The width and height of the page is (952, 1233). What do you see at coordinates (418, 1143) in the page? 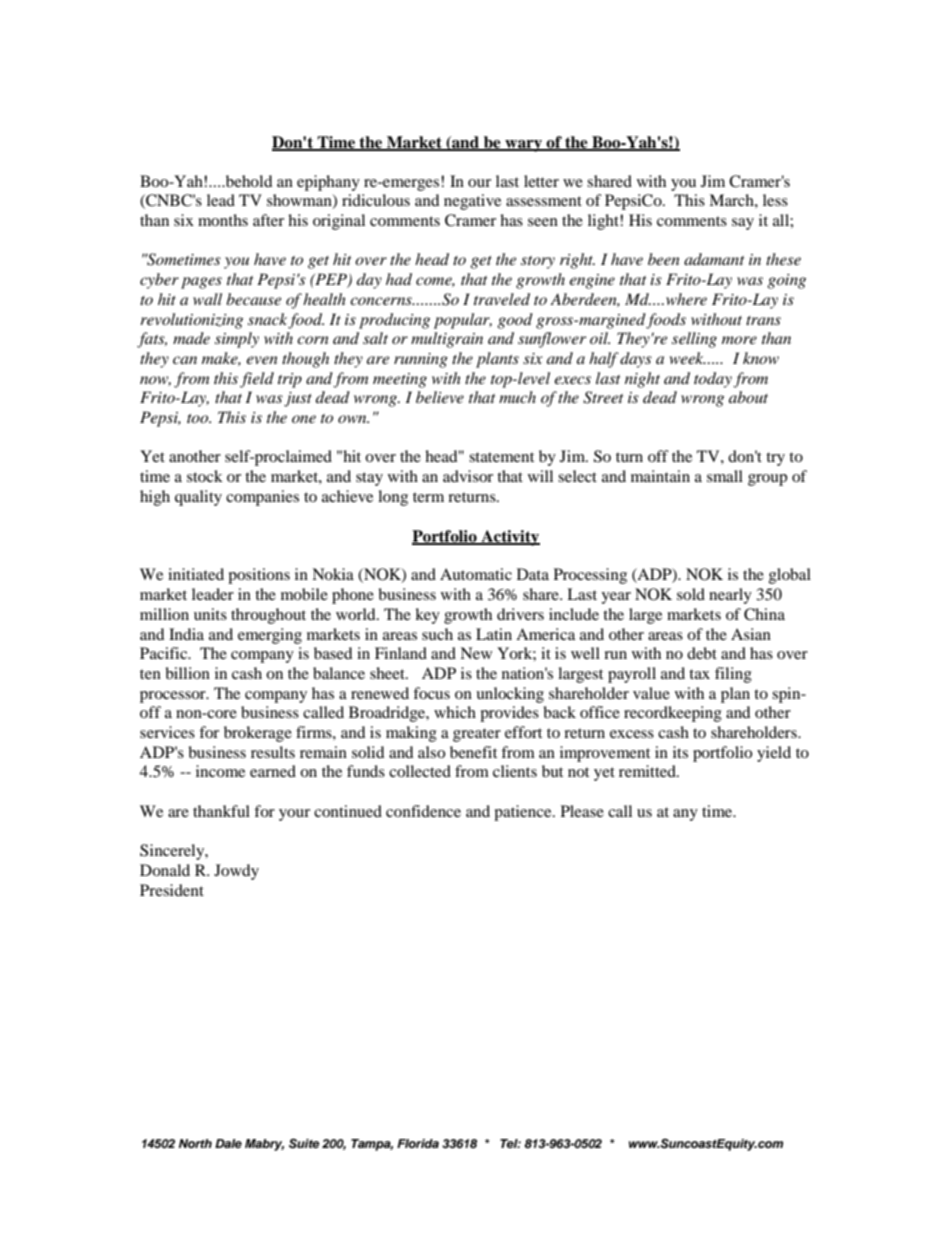
I see `Florida` at bounding box center [418, 1143].
